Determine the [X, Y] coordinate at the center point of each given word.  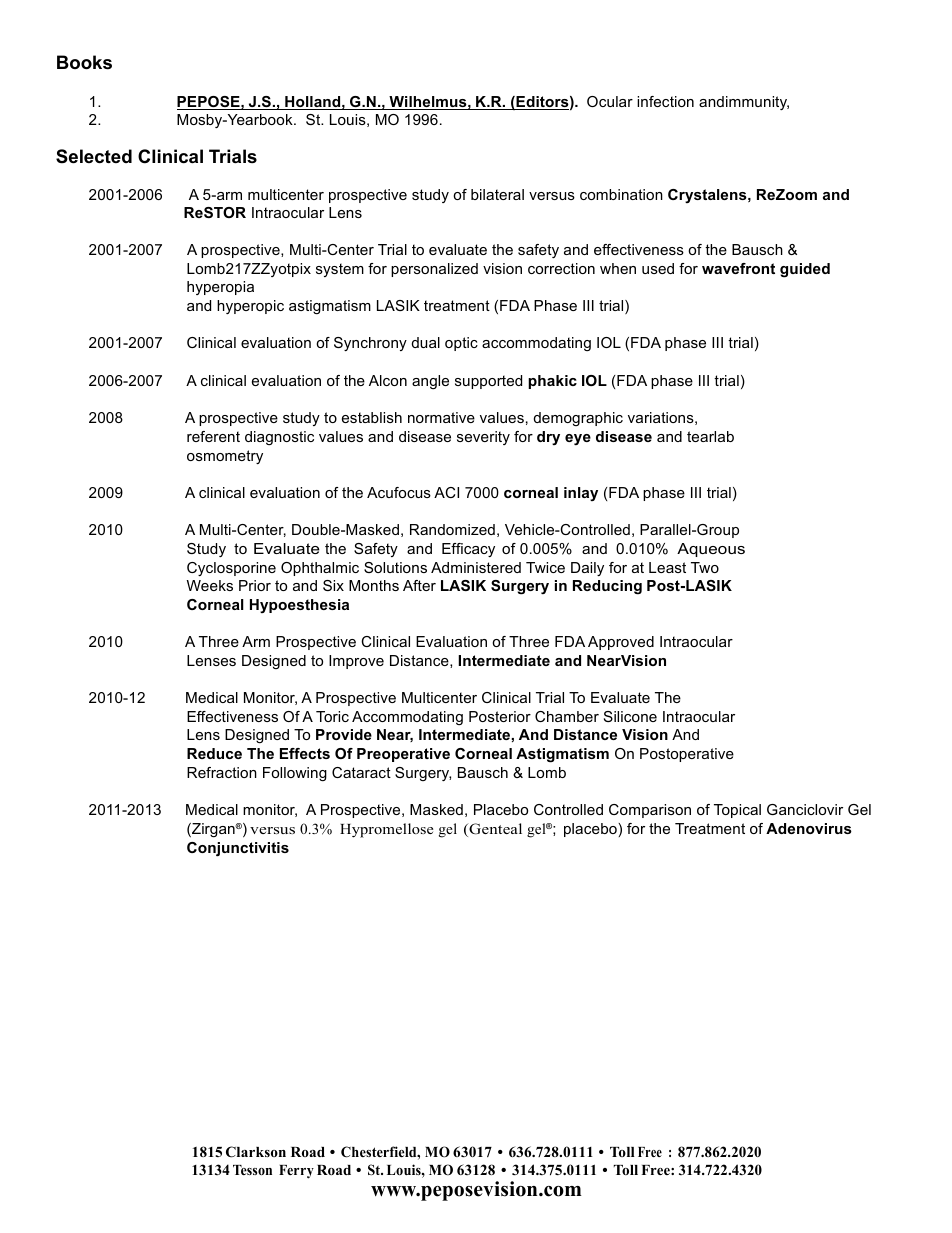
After [419, 585]
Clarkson [256, 1152]
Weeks [210, 585]
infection [665, 101]
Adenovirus [809, 828]
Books [84, 62]
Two [705, 567]
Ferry [296, 1172]
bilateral [497, 194]
